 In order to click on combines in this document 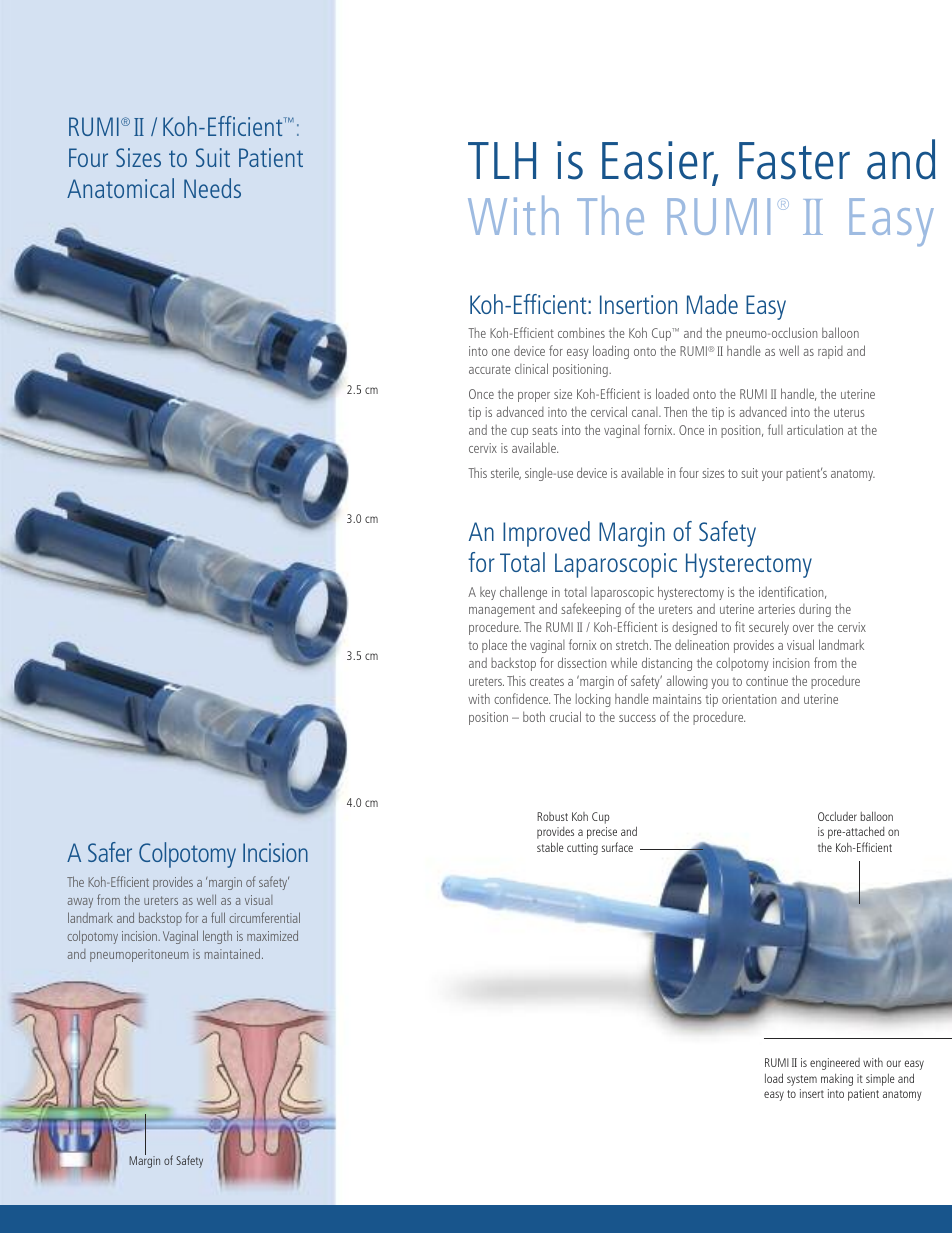, I will do `click(581, 332)`.
